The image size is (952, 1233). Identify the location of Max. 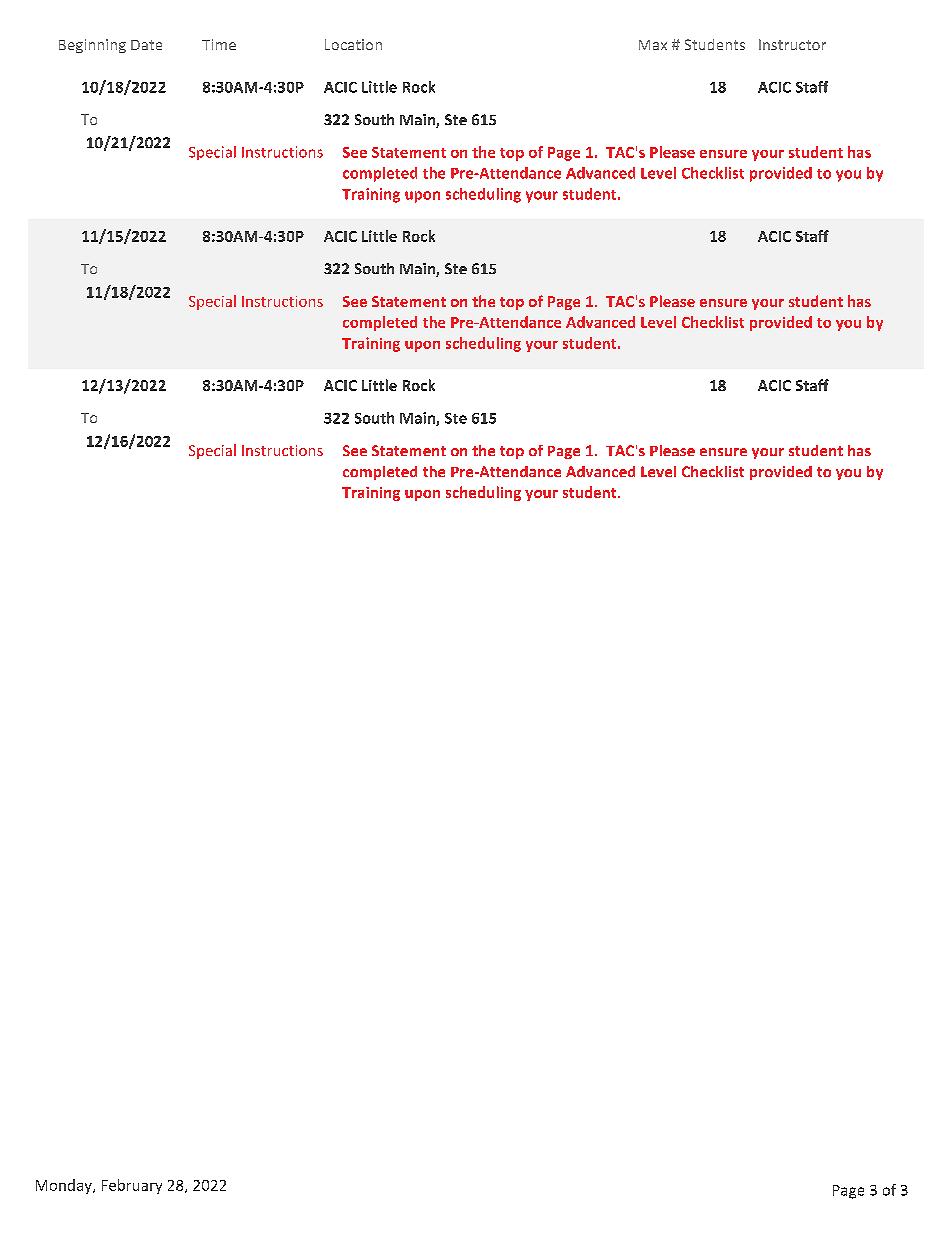
(653, 45).
